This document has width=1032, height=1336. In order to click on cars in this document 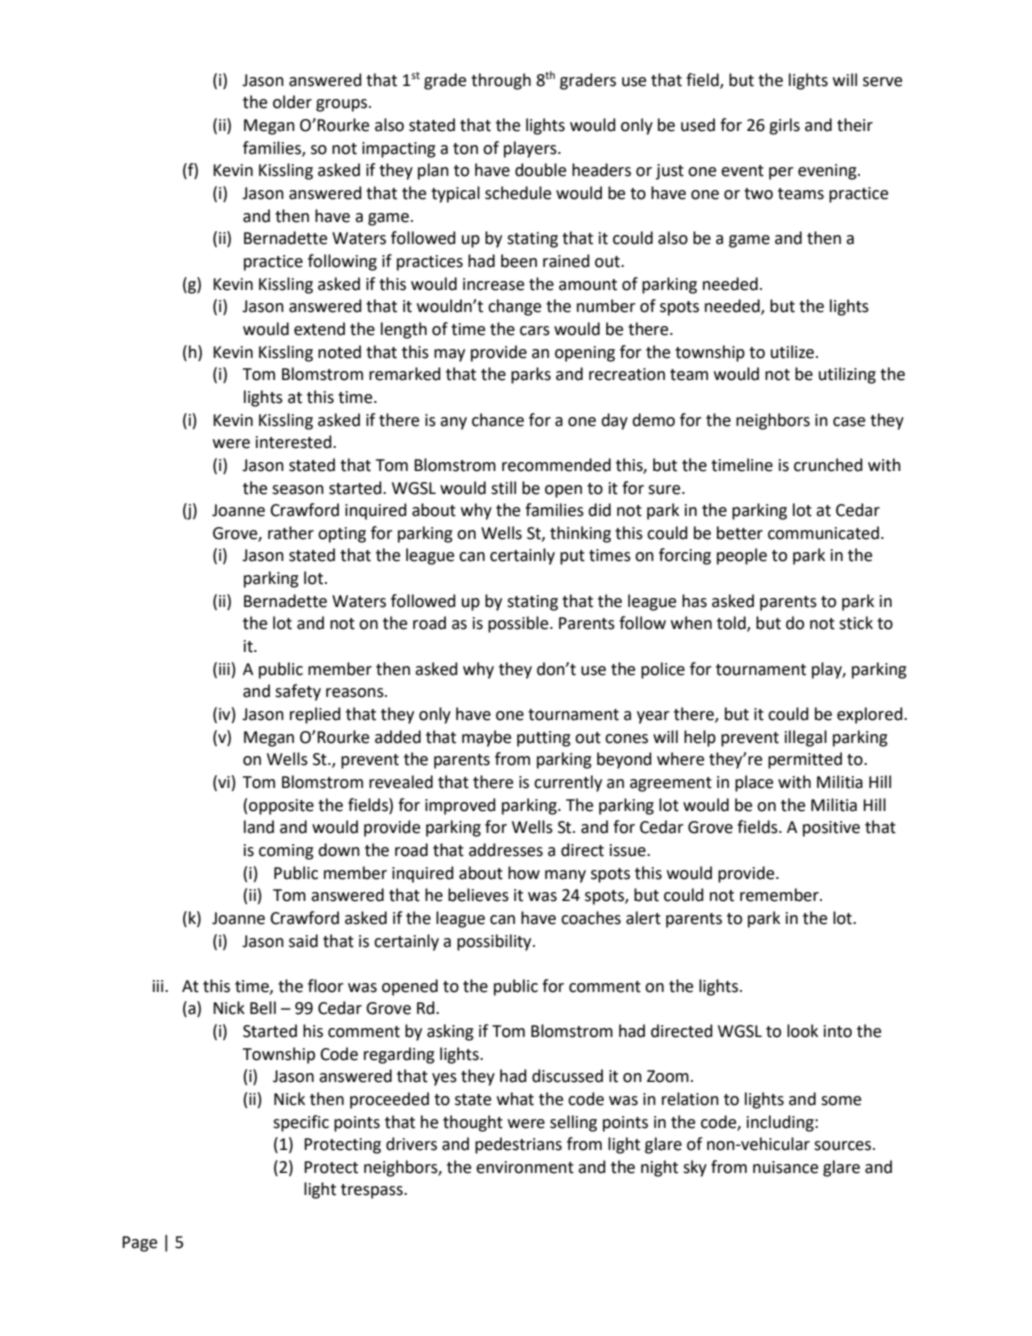, I will do `click(535, 331)`.
